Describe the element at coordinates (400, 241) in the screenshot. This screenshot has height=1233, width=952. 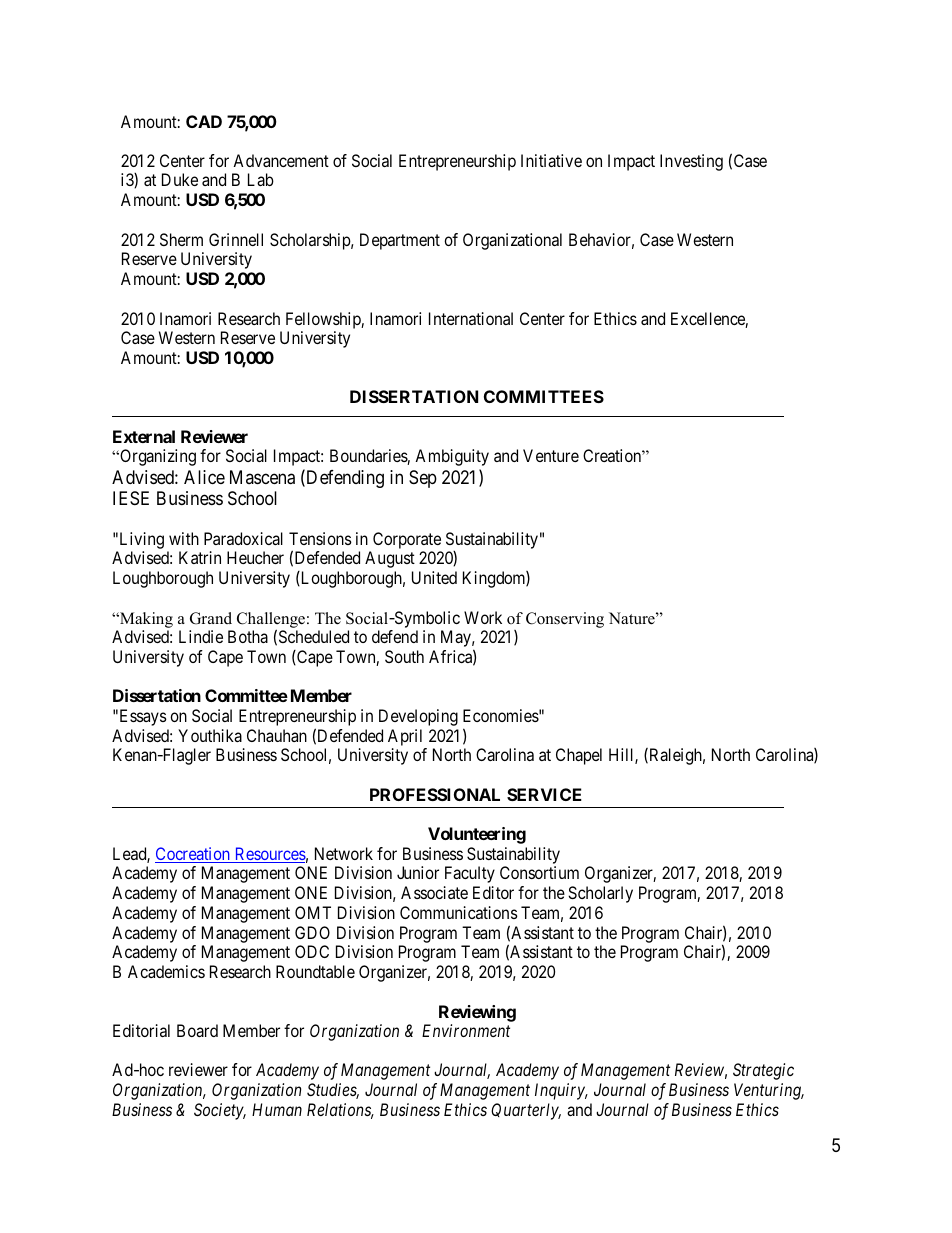
I see `Department` at that location.
